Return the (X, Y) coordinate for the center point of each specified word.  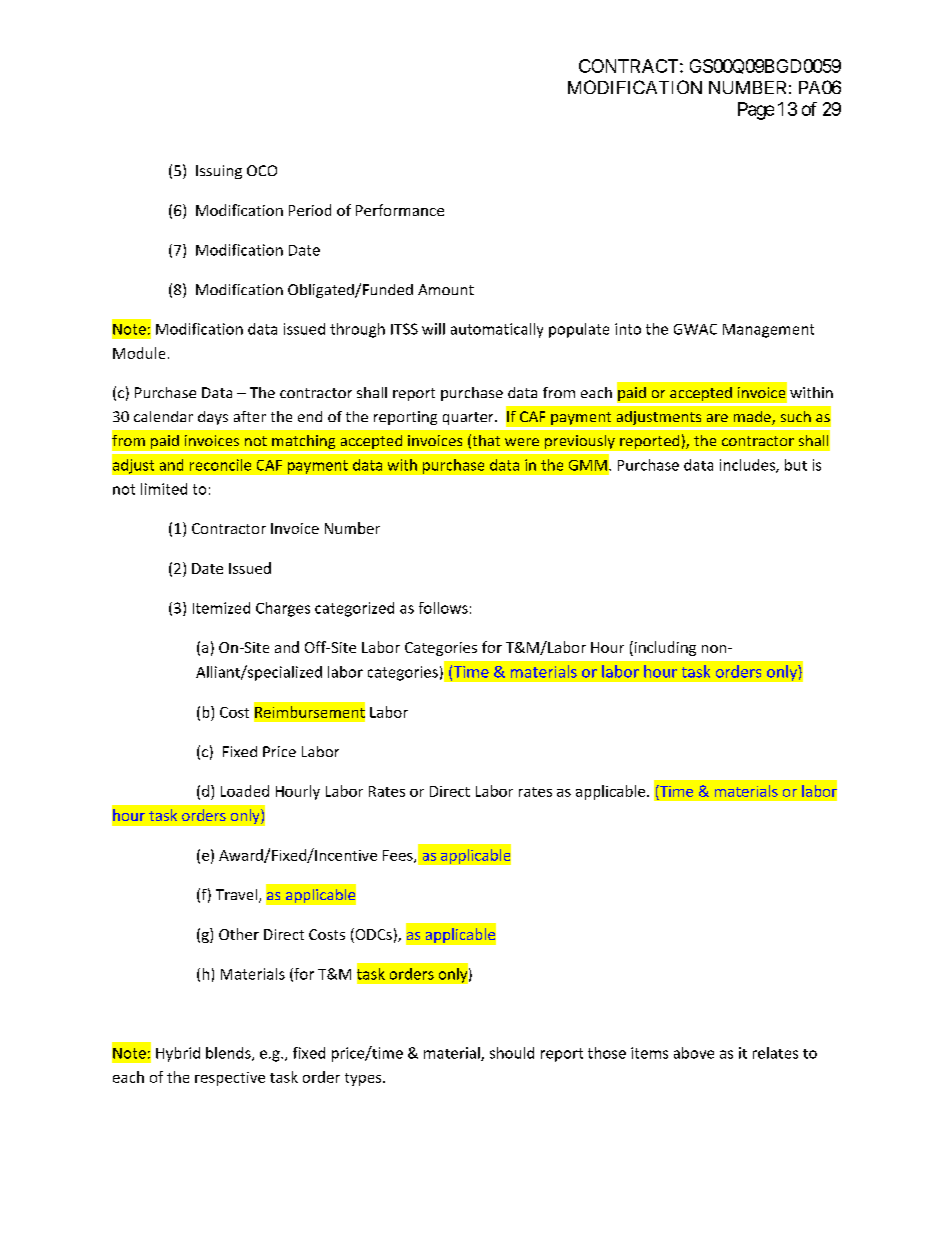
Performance (400, 210)
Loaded (245, 791)
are (717, 418)
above (694, 1053)
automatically (497, 330)
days (213, 418)
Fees (399, 856)
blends (229, 1054)
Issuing (219, 172)
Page (756, 111)
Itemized (221, 608)
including (664, 648)
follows (443, 608)
